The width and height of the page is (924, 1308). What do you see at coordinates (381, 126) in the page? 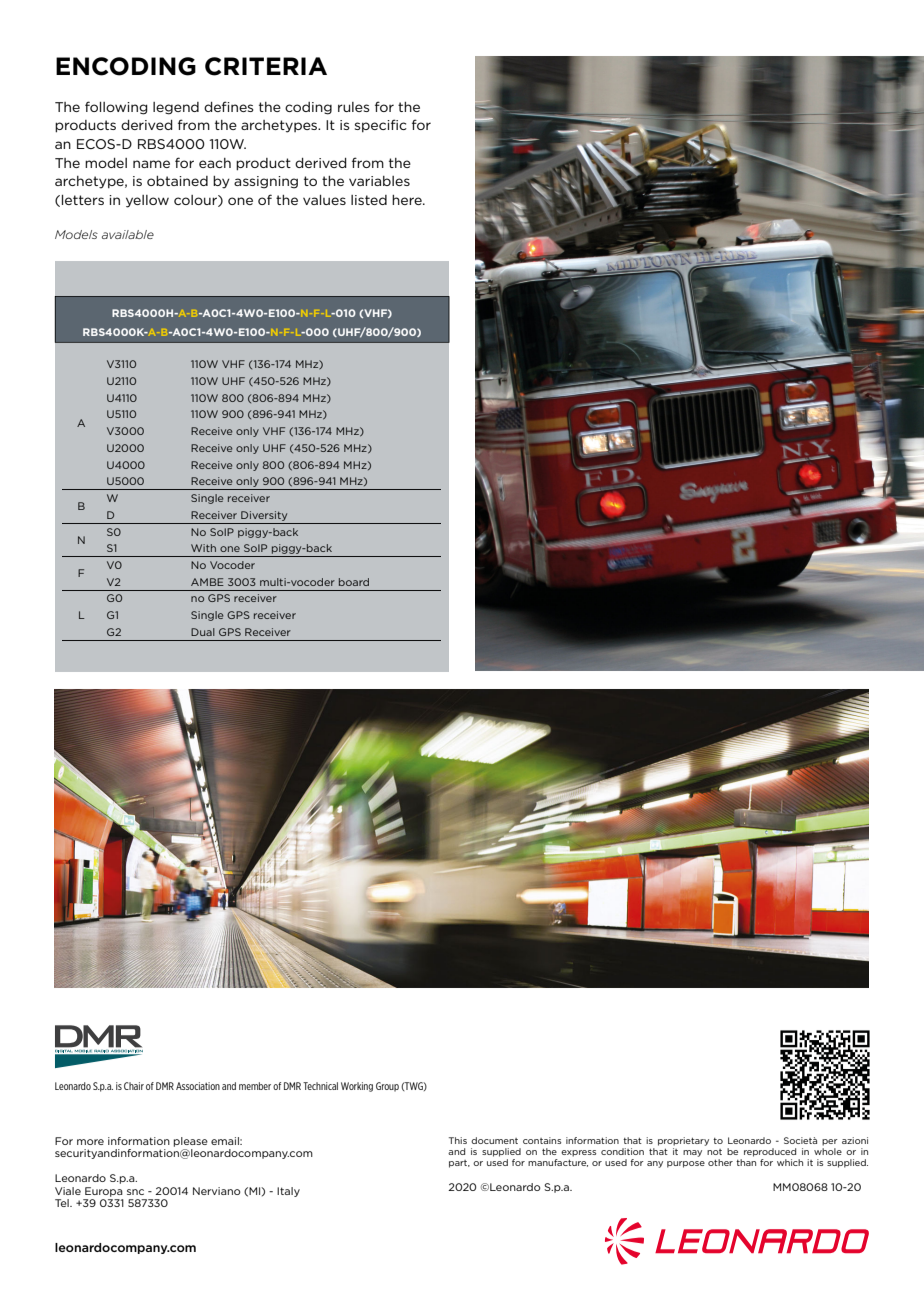
I see `specific` at bounding box center [381, 126].
